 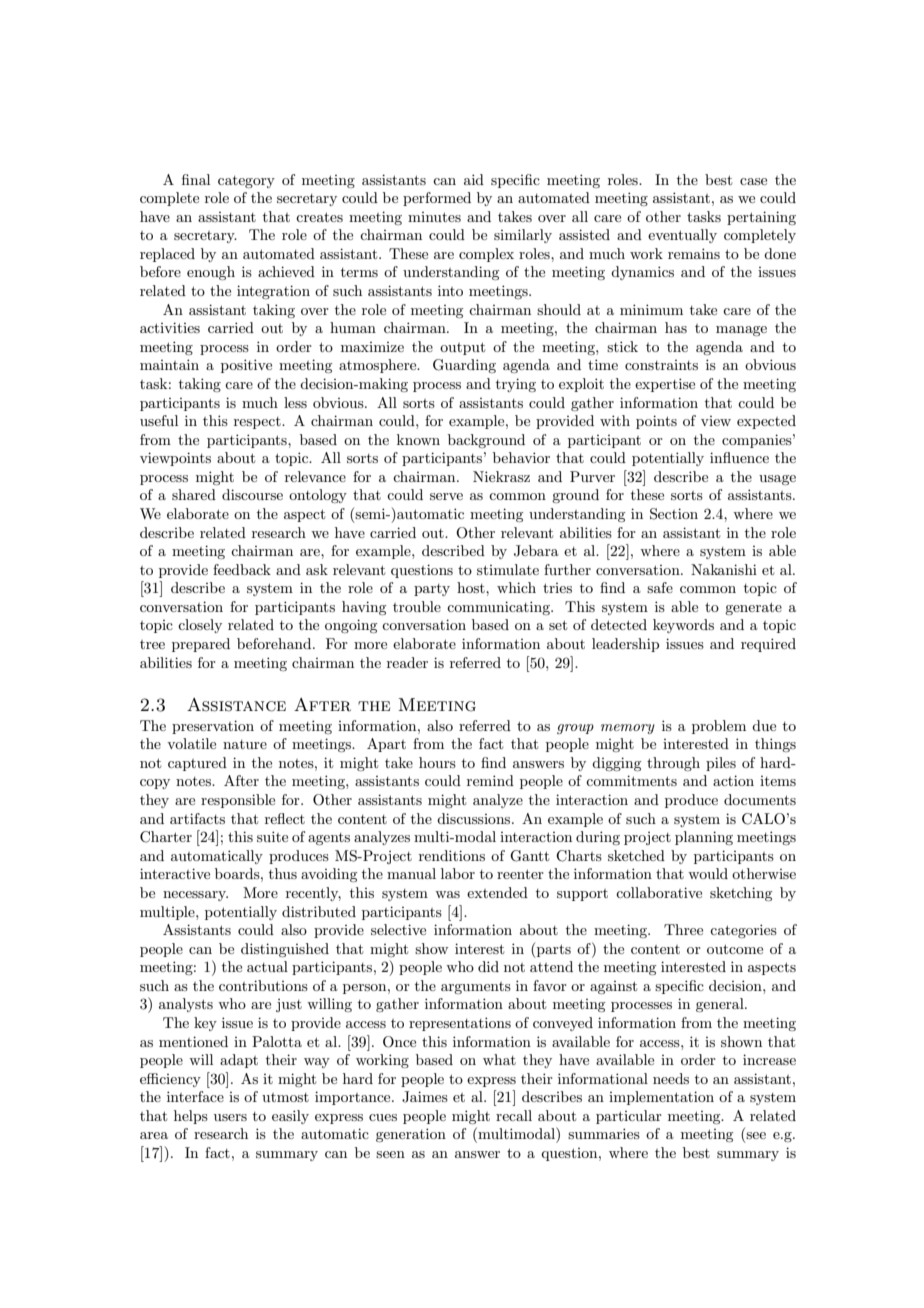 What do you see at coordinates (246, 182) in the screenshot?
I see `category` at bounding box center [246, 182].
